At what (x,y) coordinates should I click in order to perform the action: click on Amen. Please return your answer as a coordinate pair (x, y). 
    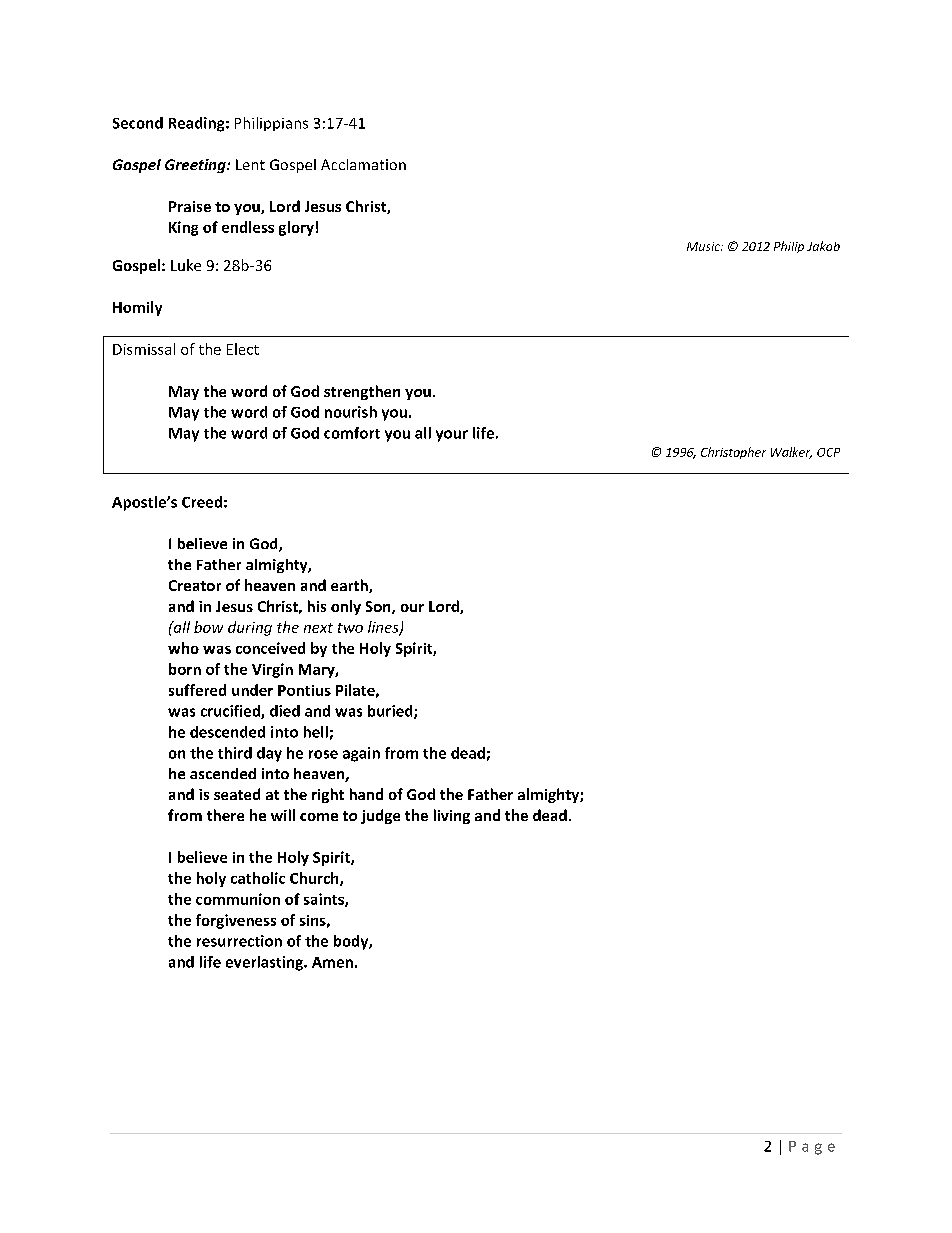
    Looking at the image, I should click on (332, 962).
